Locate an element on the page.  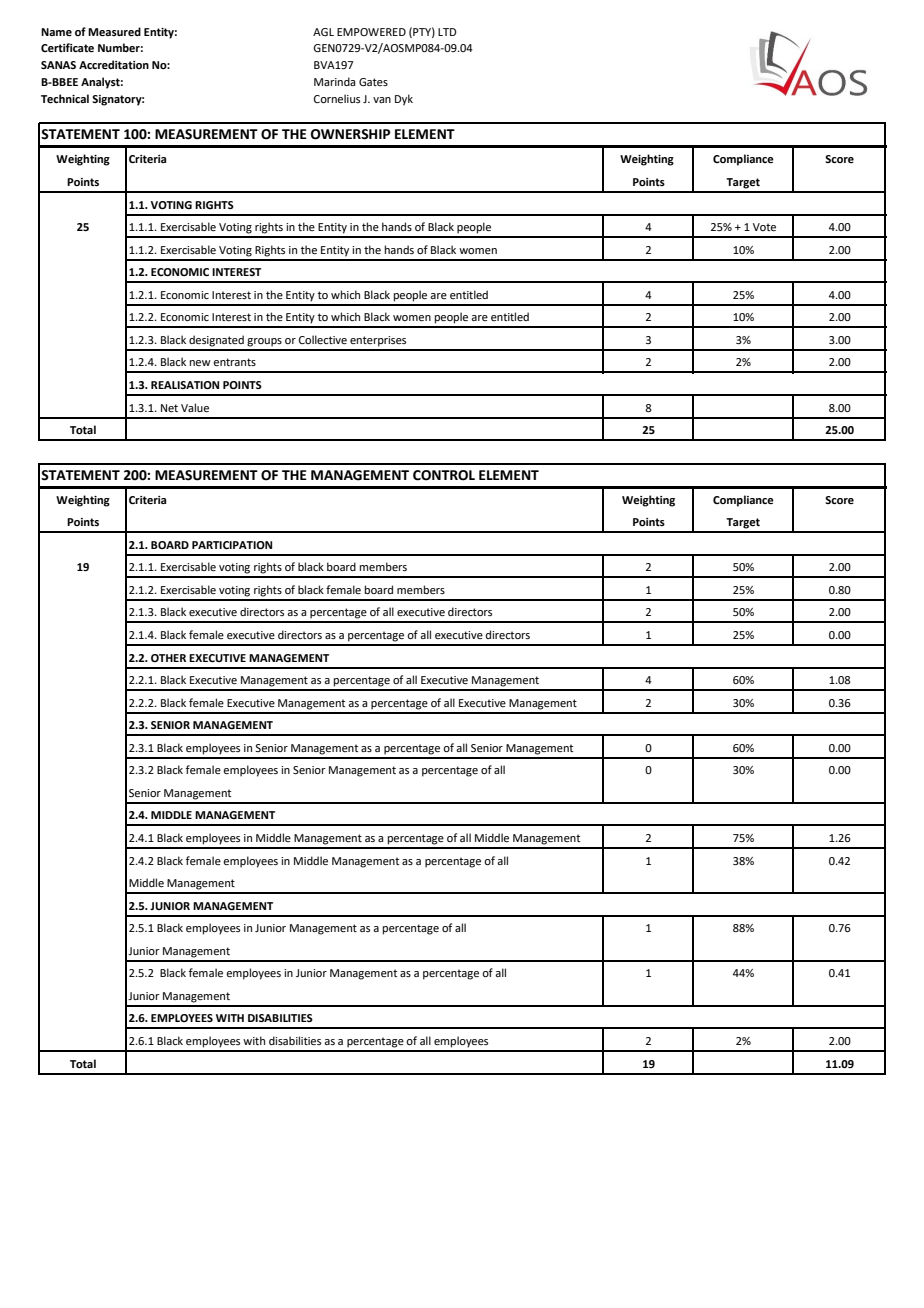
entrants is located at coordinates (234, 362).
